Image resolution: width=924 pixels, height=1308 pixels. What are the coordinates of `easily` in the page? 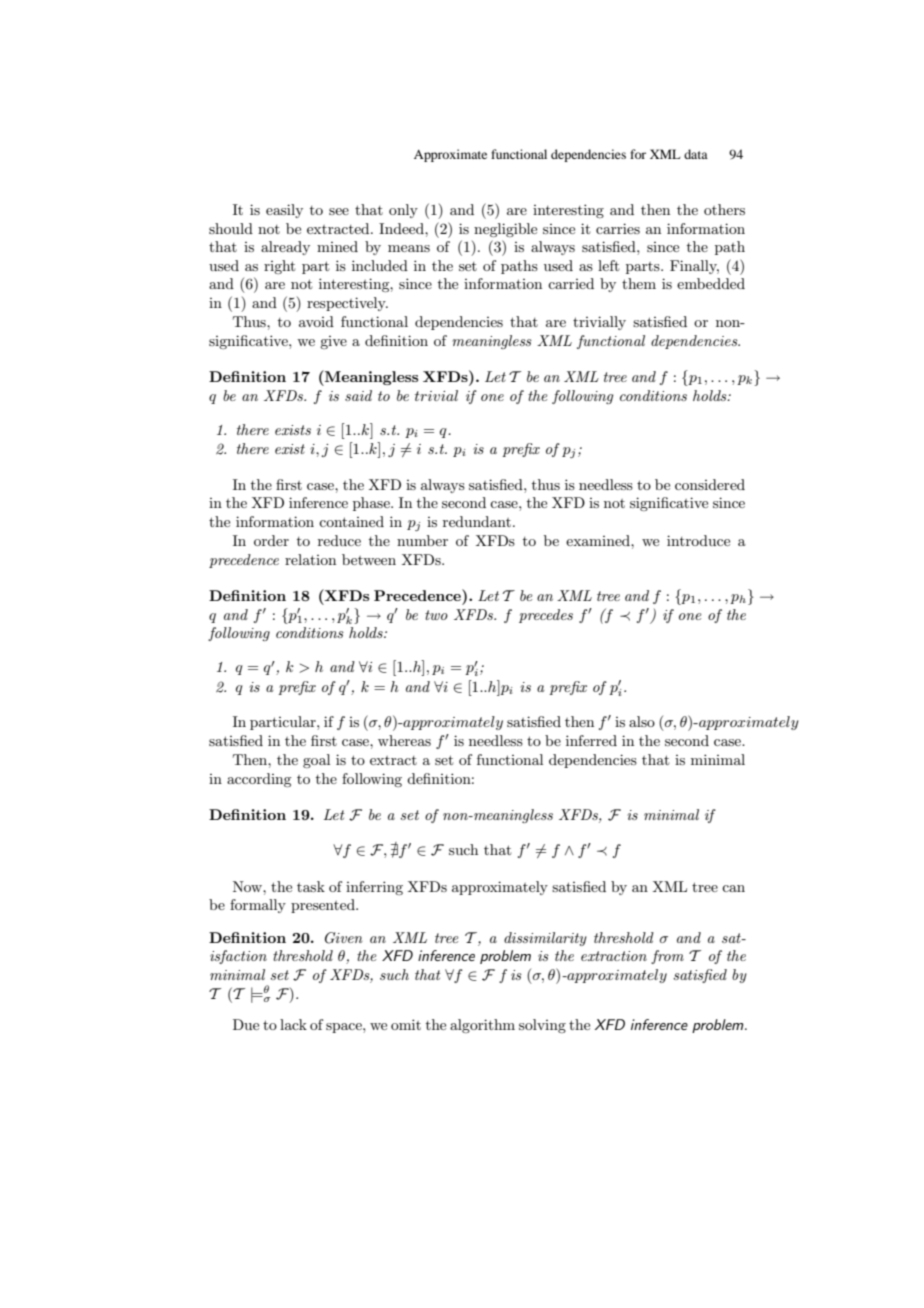 It's located at (284, 211).
